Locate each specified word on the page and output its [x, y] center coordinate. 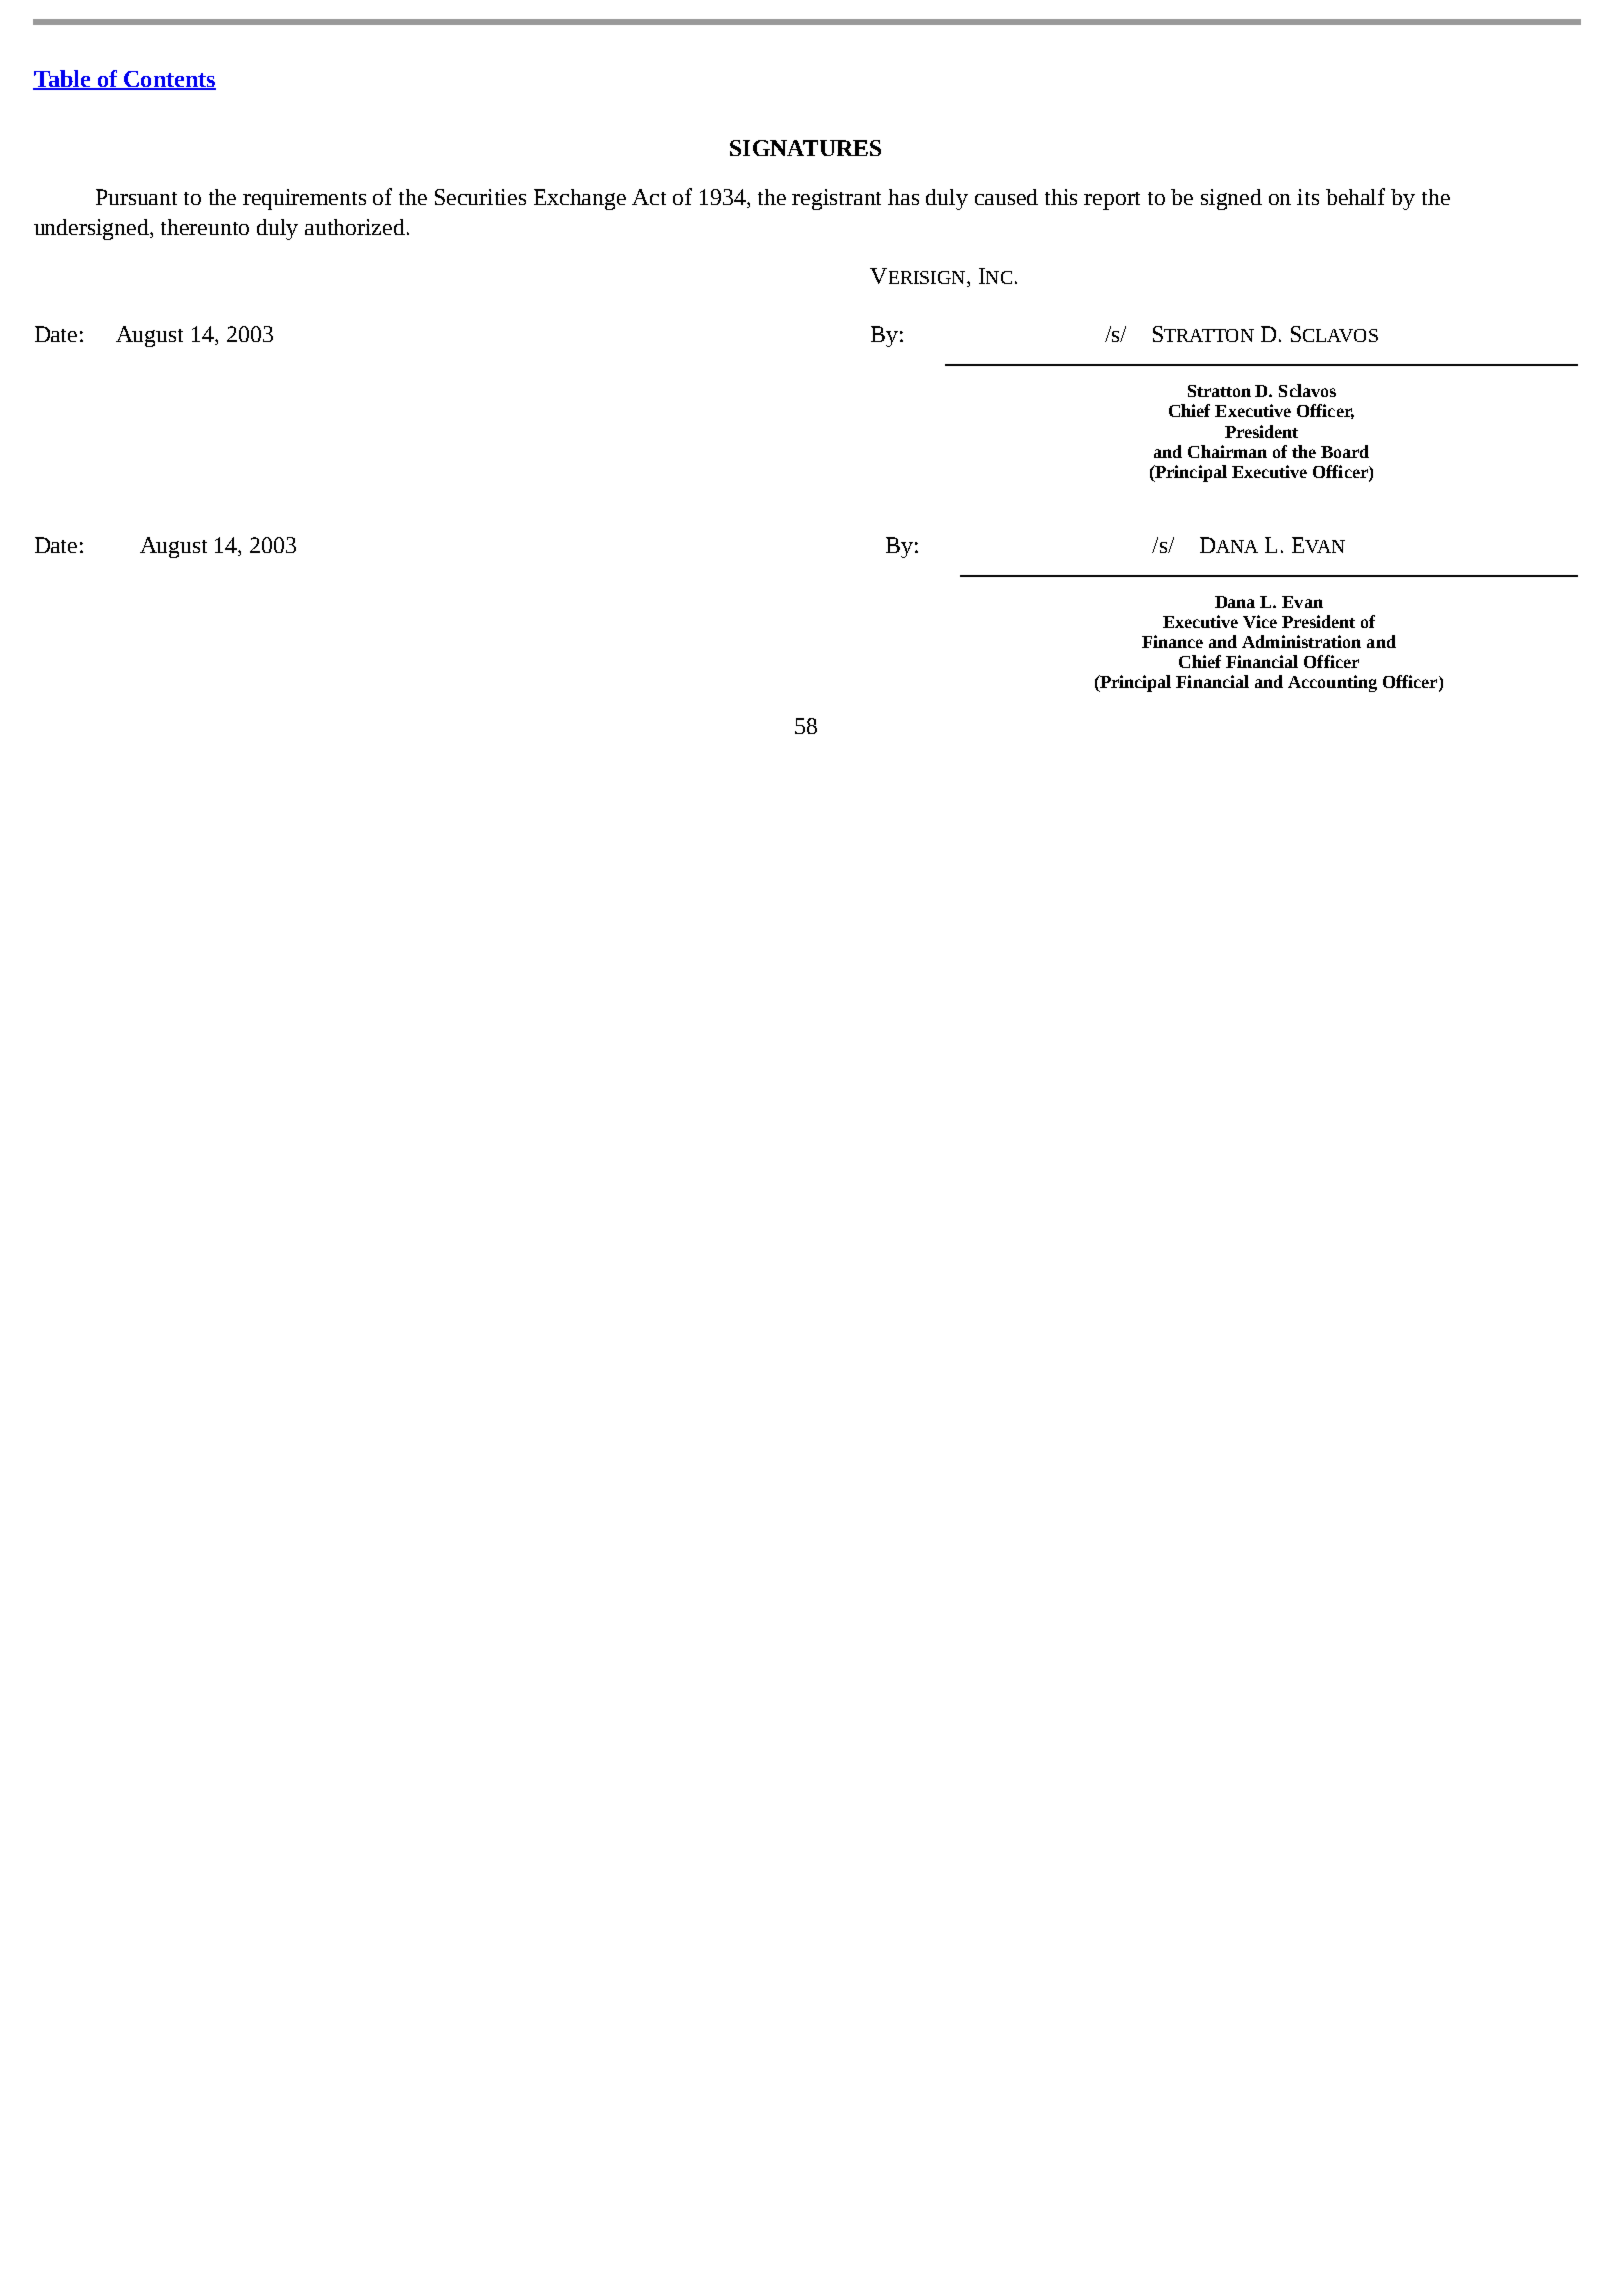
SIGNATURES [805, 148]
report [1112, 201]
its [1308, 197]
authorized [356, 227]
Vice [1260, 621]
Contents [169, 80]
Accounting [1332, 683]
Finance [1172, 641]
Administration [1301, 641]
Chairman [1227, 451]
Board [1345, 451]
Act [649, 197]
